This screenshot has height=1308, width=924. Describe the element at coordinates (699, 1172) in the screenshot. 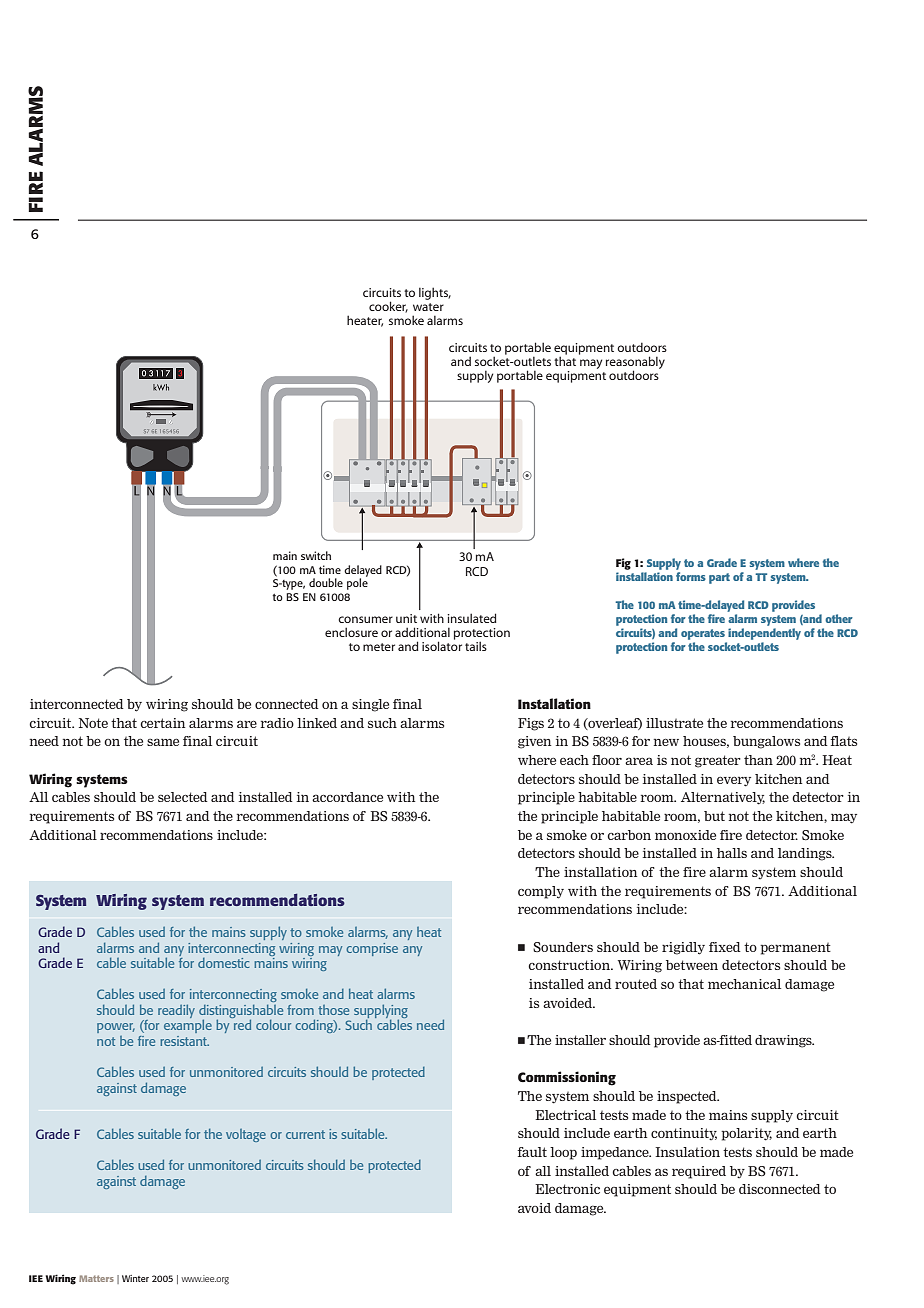

I see `required` at that location.
